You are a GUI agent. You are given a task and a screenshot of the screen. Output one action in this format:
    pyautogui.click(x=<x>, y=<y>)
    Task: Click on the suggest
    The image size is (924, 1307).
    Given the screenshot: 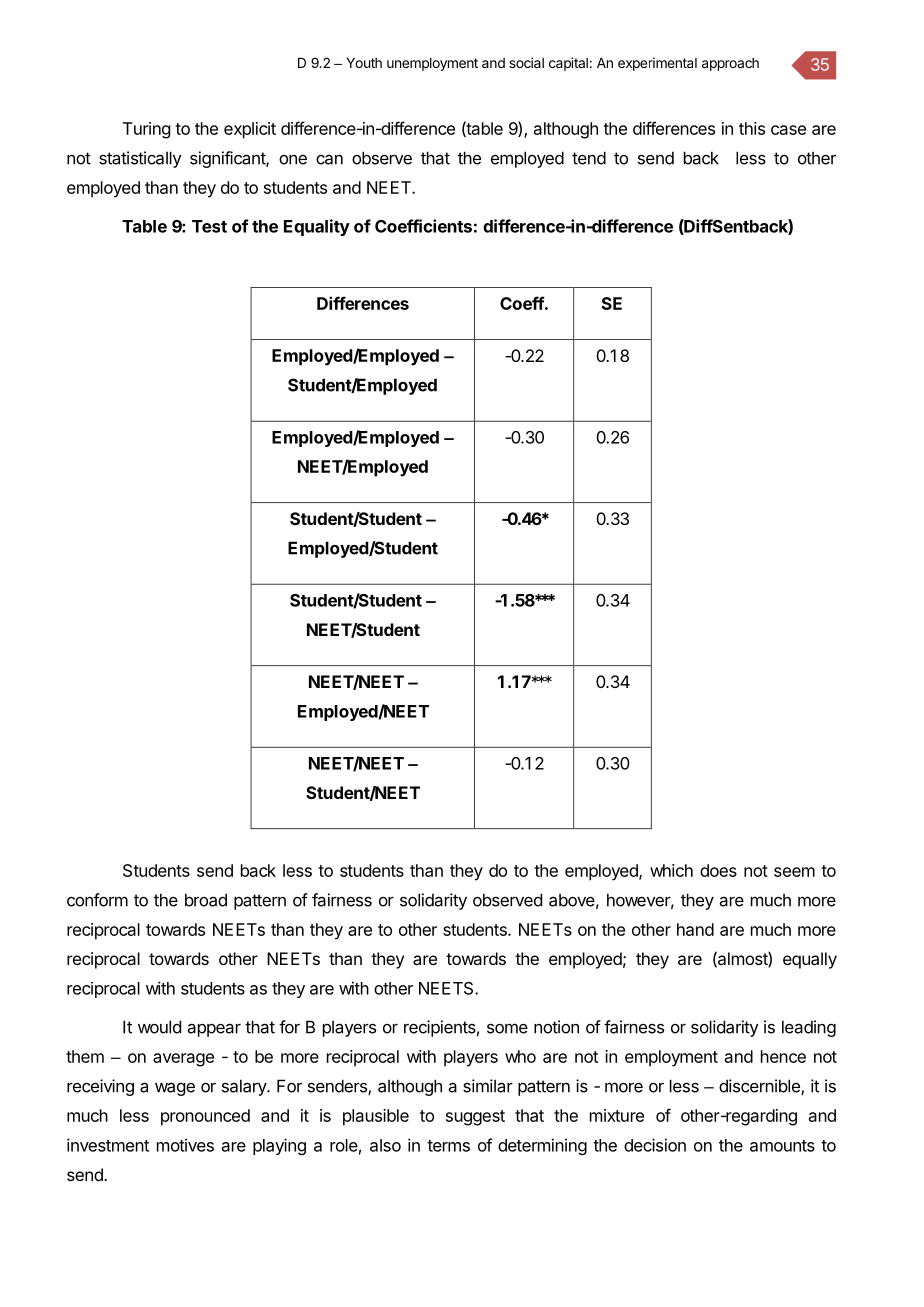 What is the action you would take?
    pyautogui.click(x=475, y=1118)
